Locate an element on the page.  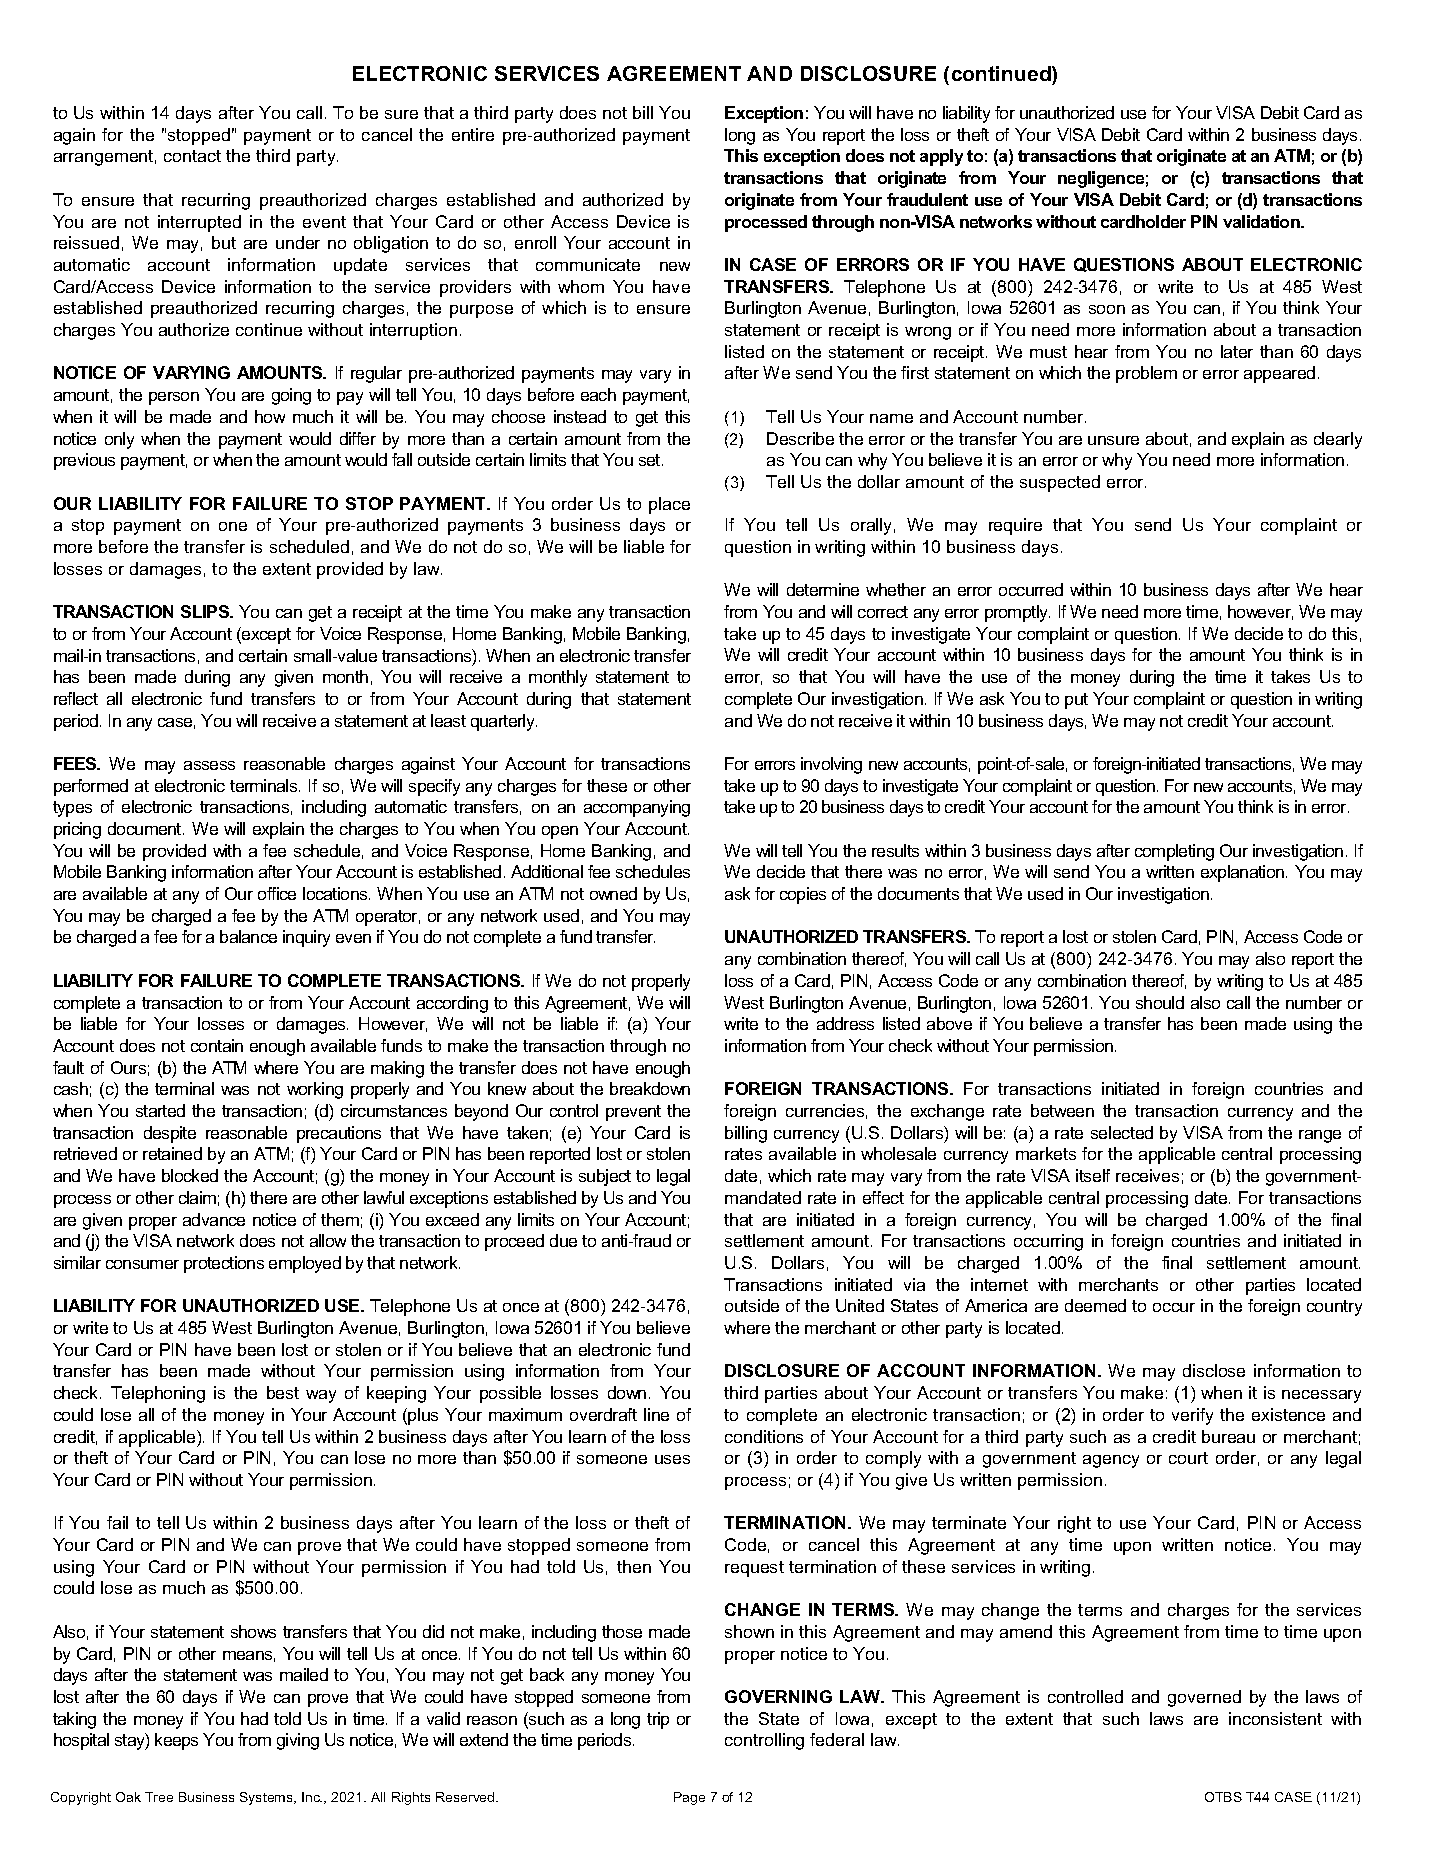
should is located at coordinates (1160, 1002).
